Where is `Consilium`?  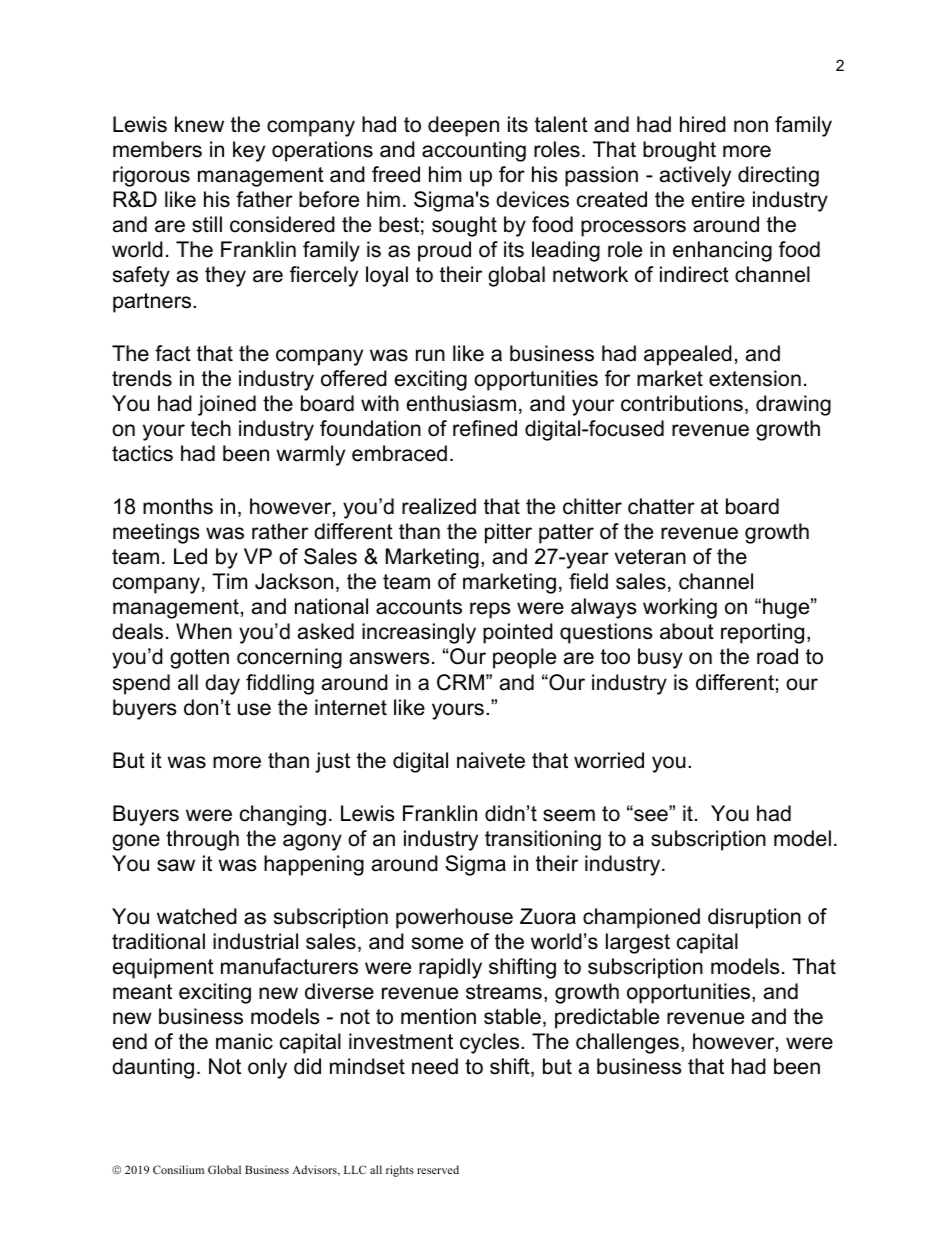
Consilium is located at coordinates (178, 1169).
